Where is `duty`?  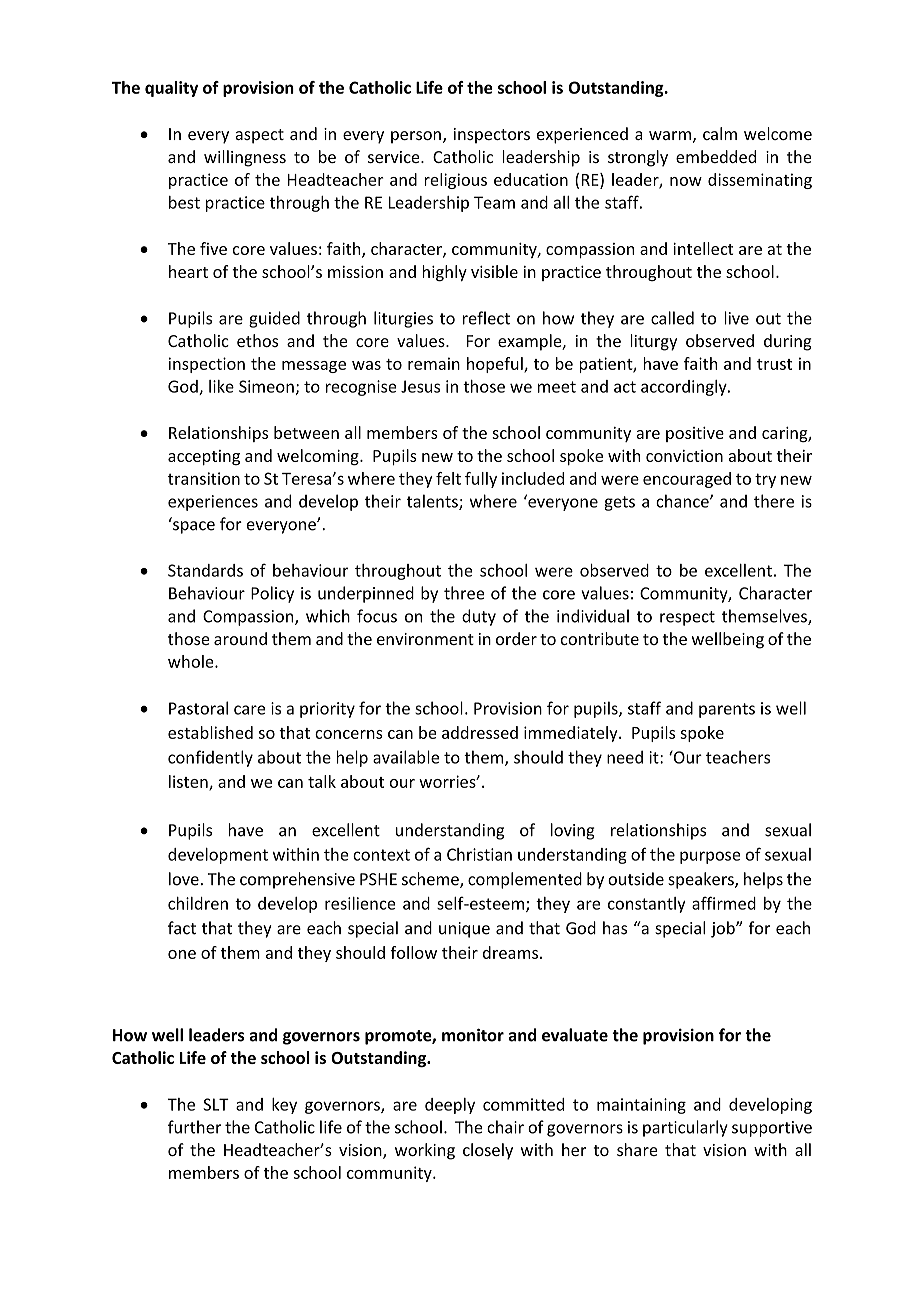 duty is located at coordinates (479, 617).
